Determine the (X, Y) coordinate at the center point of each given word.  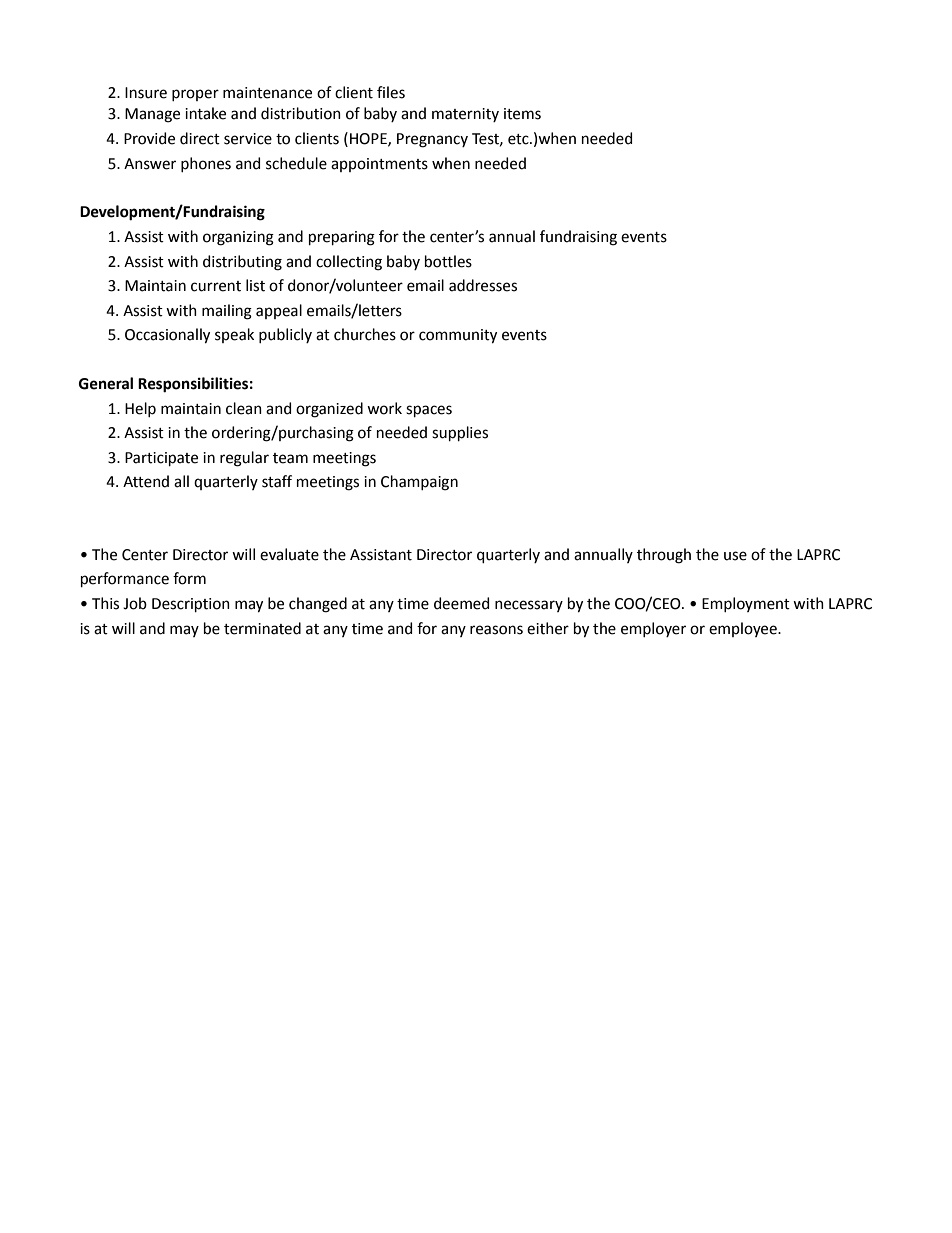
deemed (461, 603)
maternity (465, 115)
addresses (483, 285)
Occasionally (167, 336)
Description (191, 605)
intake (205, 113)
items (522, 114)
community (458, 336)
